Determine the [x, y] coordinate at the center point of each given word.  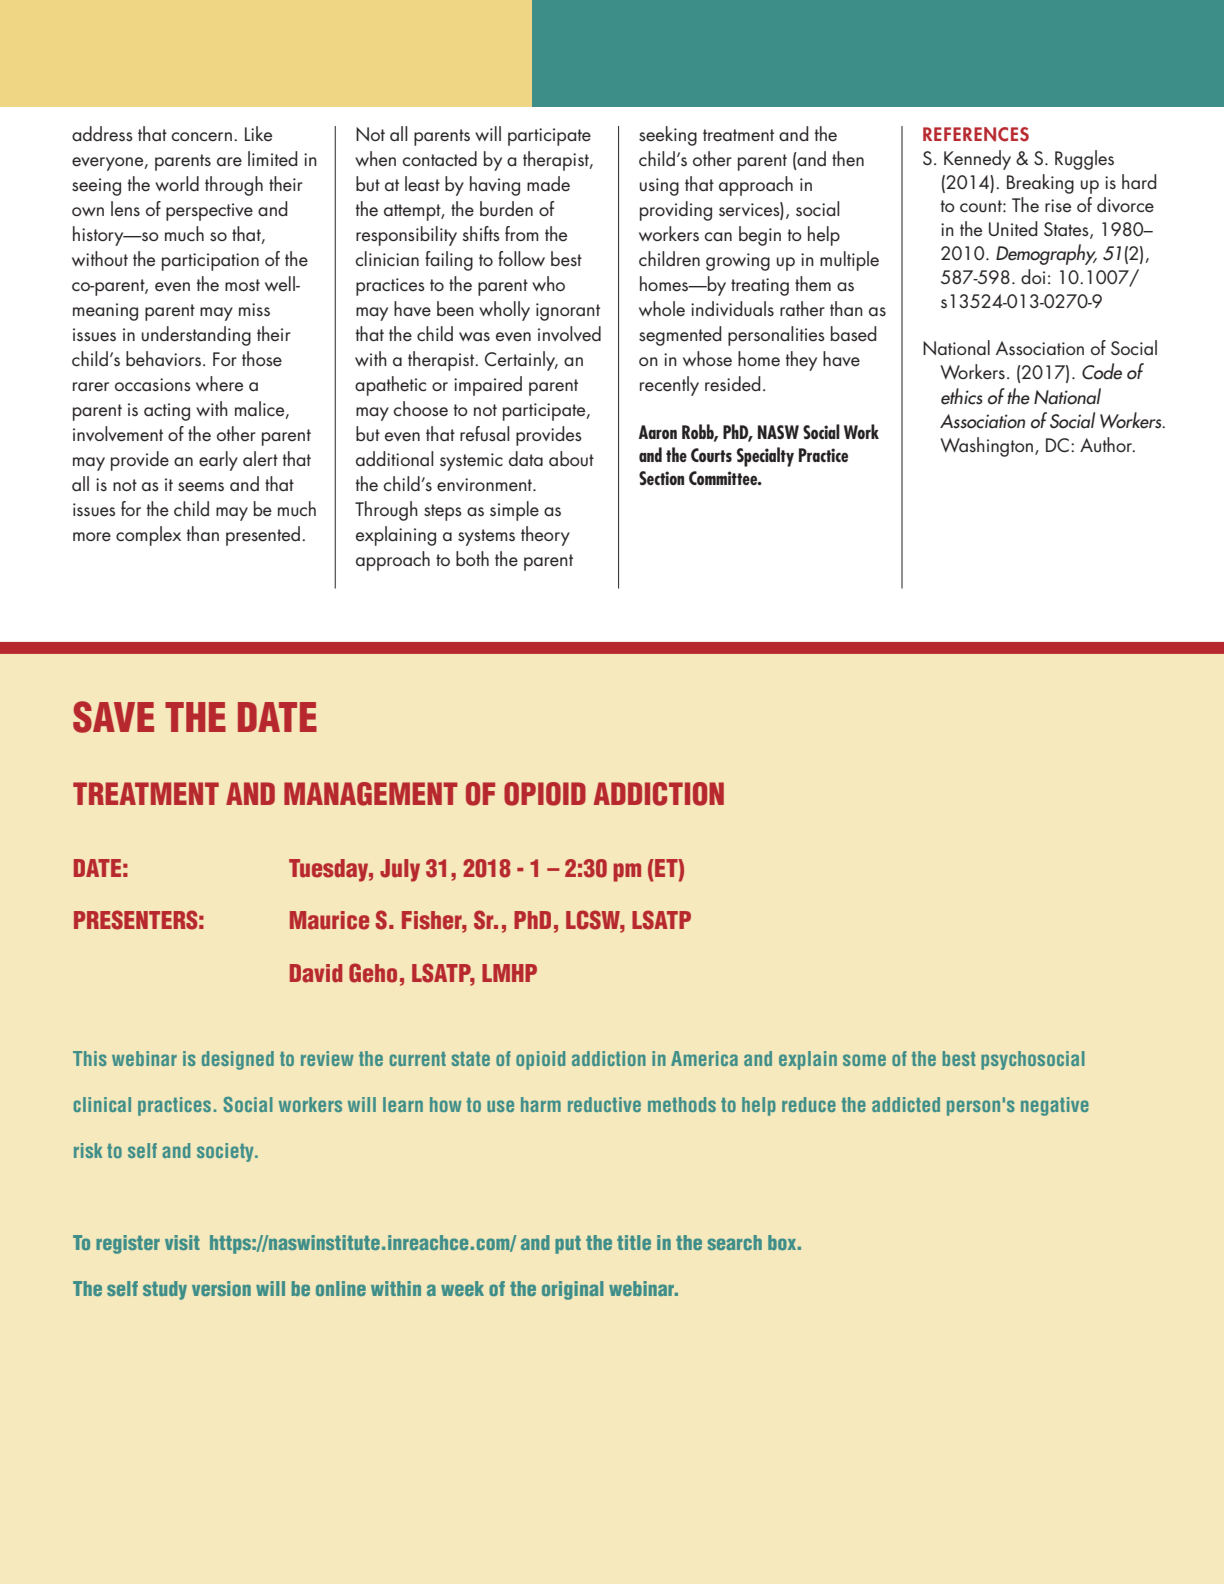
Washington [986, 447]
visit [182, 1242]
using [659, 187]
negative [1055, 1106]
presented [263, 536]
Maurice [329, 920]
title [634, 1242]
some [864, 1060]
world [177, 183]
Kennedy [977, 160]
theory [545, 536]
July [400, 870]
